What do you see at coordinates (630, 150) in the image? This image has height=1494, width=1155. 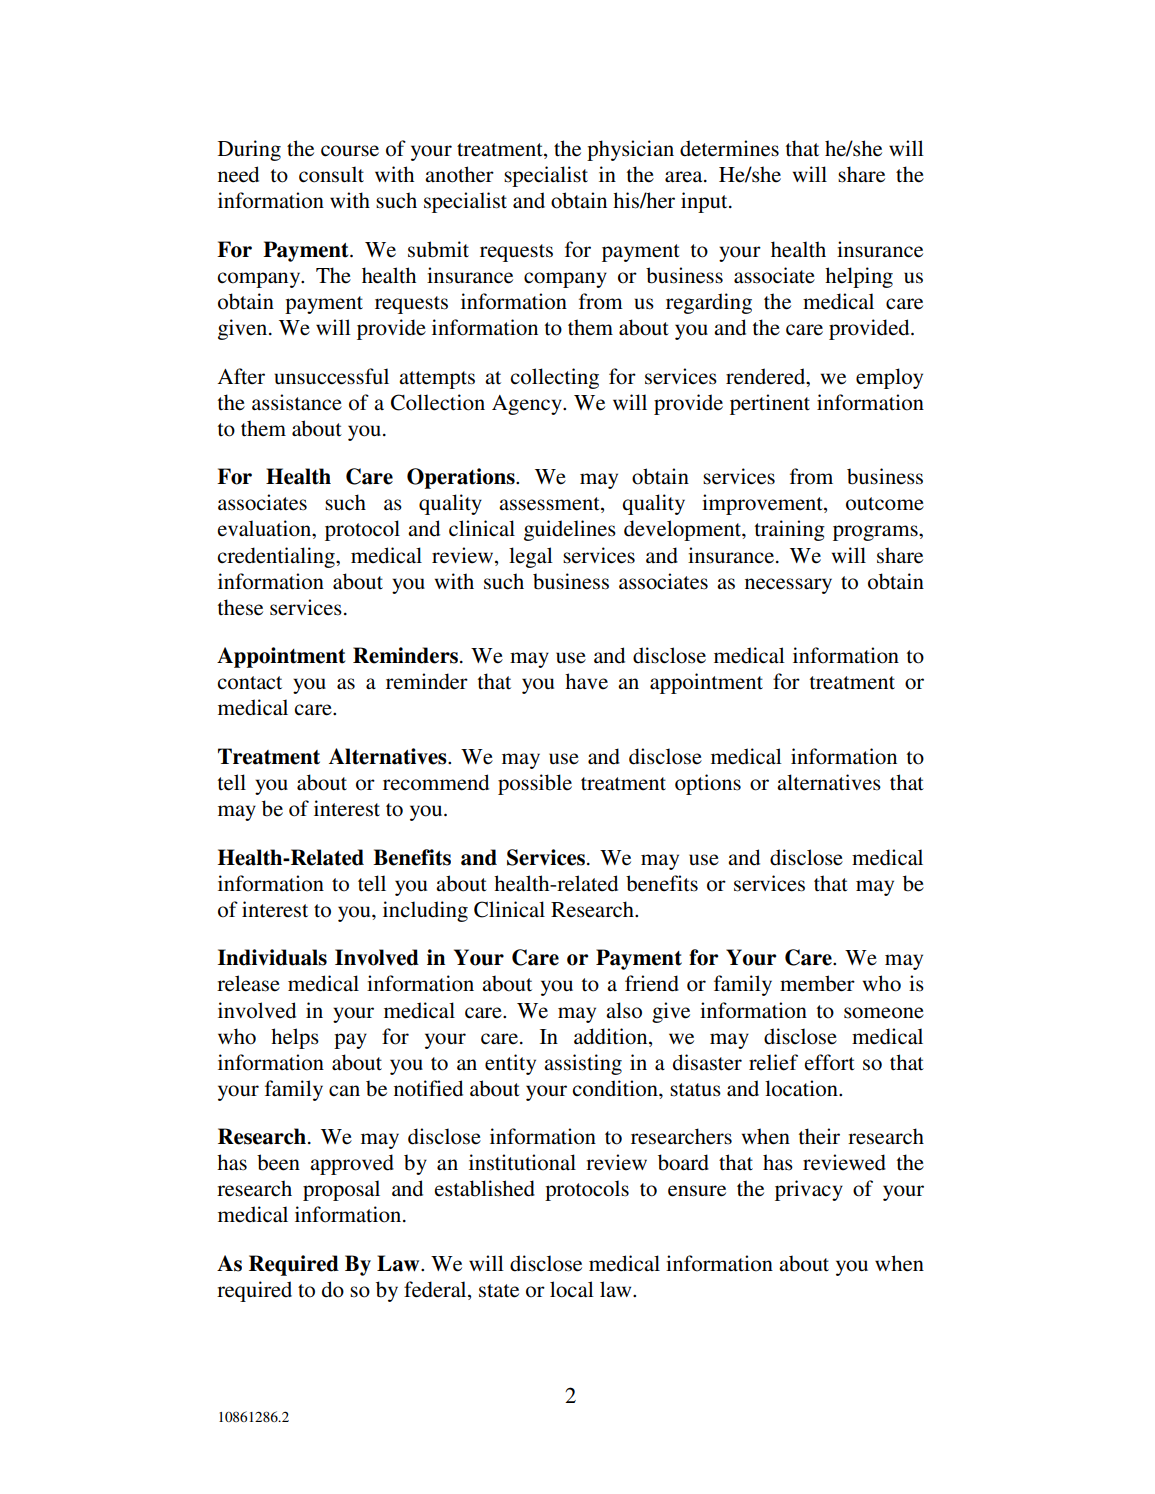 I see `physician` at bounding box center [630, 150].
